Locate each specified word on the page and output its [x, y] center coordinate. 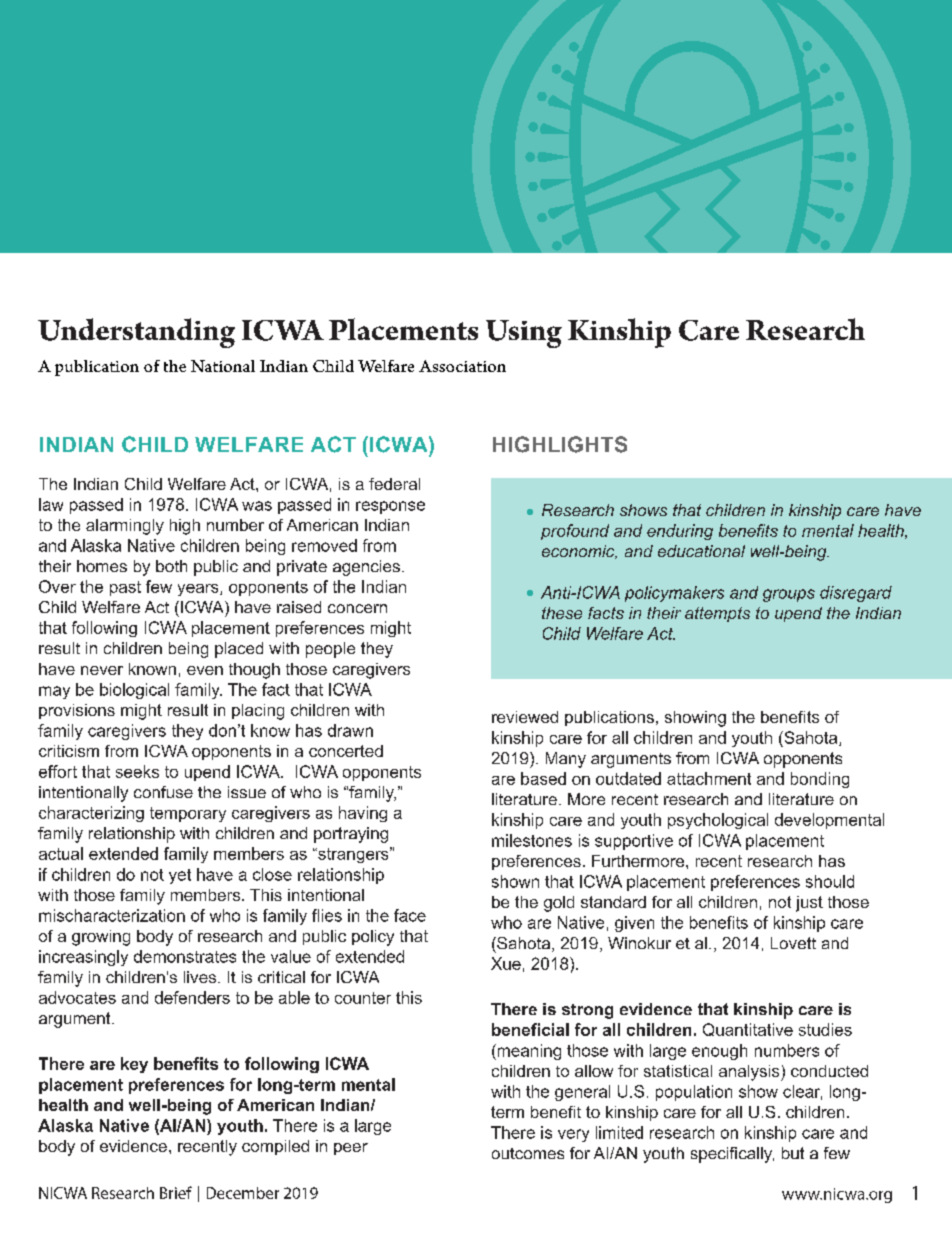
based [543, 778]
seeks [137, 771]
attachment [709, 778]
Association [462, 366]
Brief [176, 1192]
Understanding [136, 333]
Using [524, 334]
